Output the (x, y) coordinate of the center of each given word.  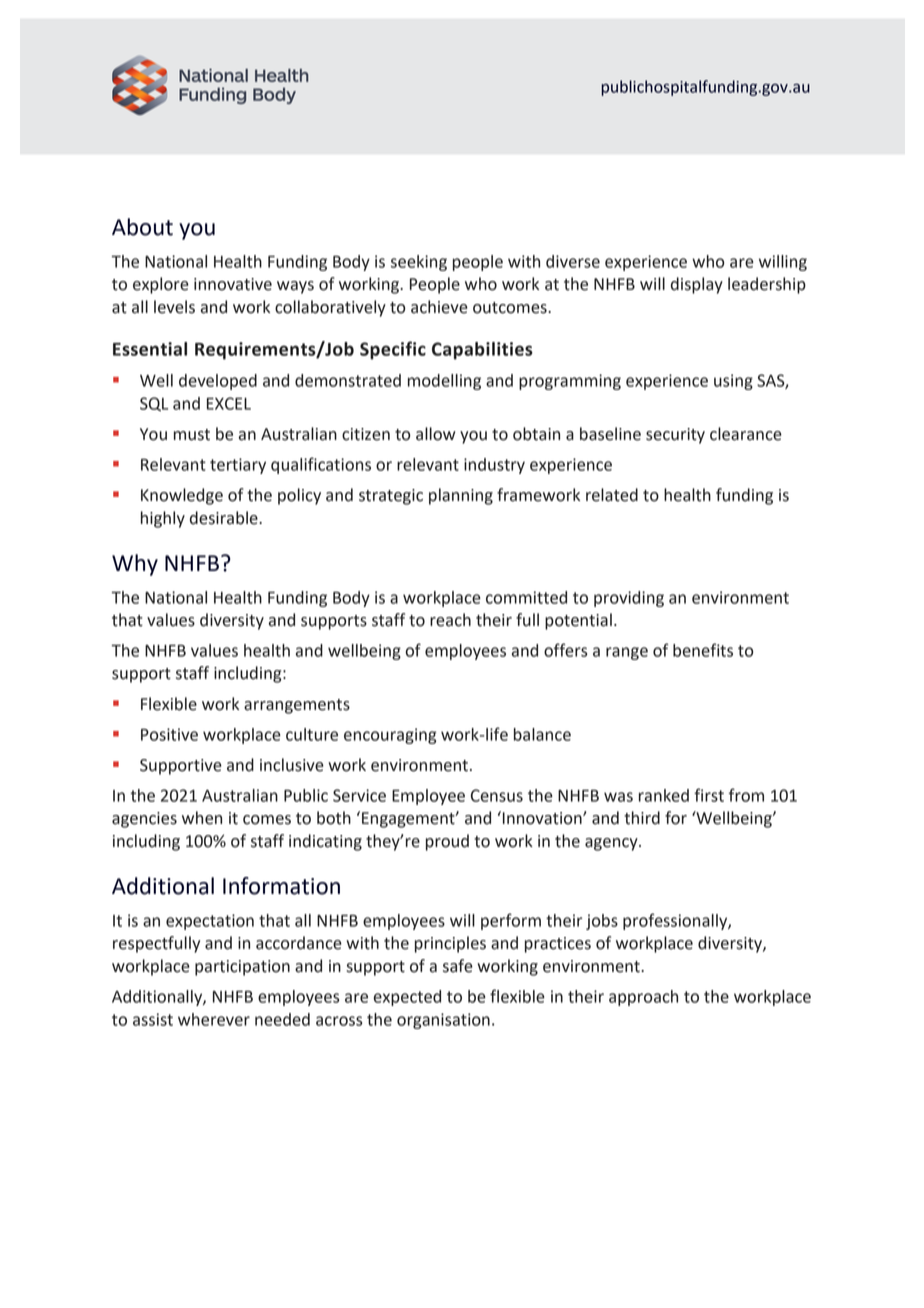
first (709, 795)
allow (436, 434)
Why (135, 565)
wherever (214, 1019)
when (202, 818)
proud (447, 842)
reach (450, 620)
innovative (233, 284)
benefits (703, 650)
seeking (419, 263)
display (697, 285)
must (192, 435)
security (675, 436)
